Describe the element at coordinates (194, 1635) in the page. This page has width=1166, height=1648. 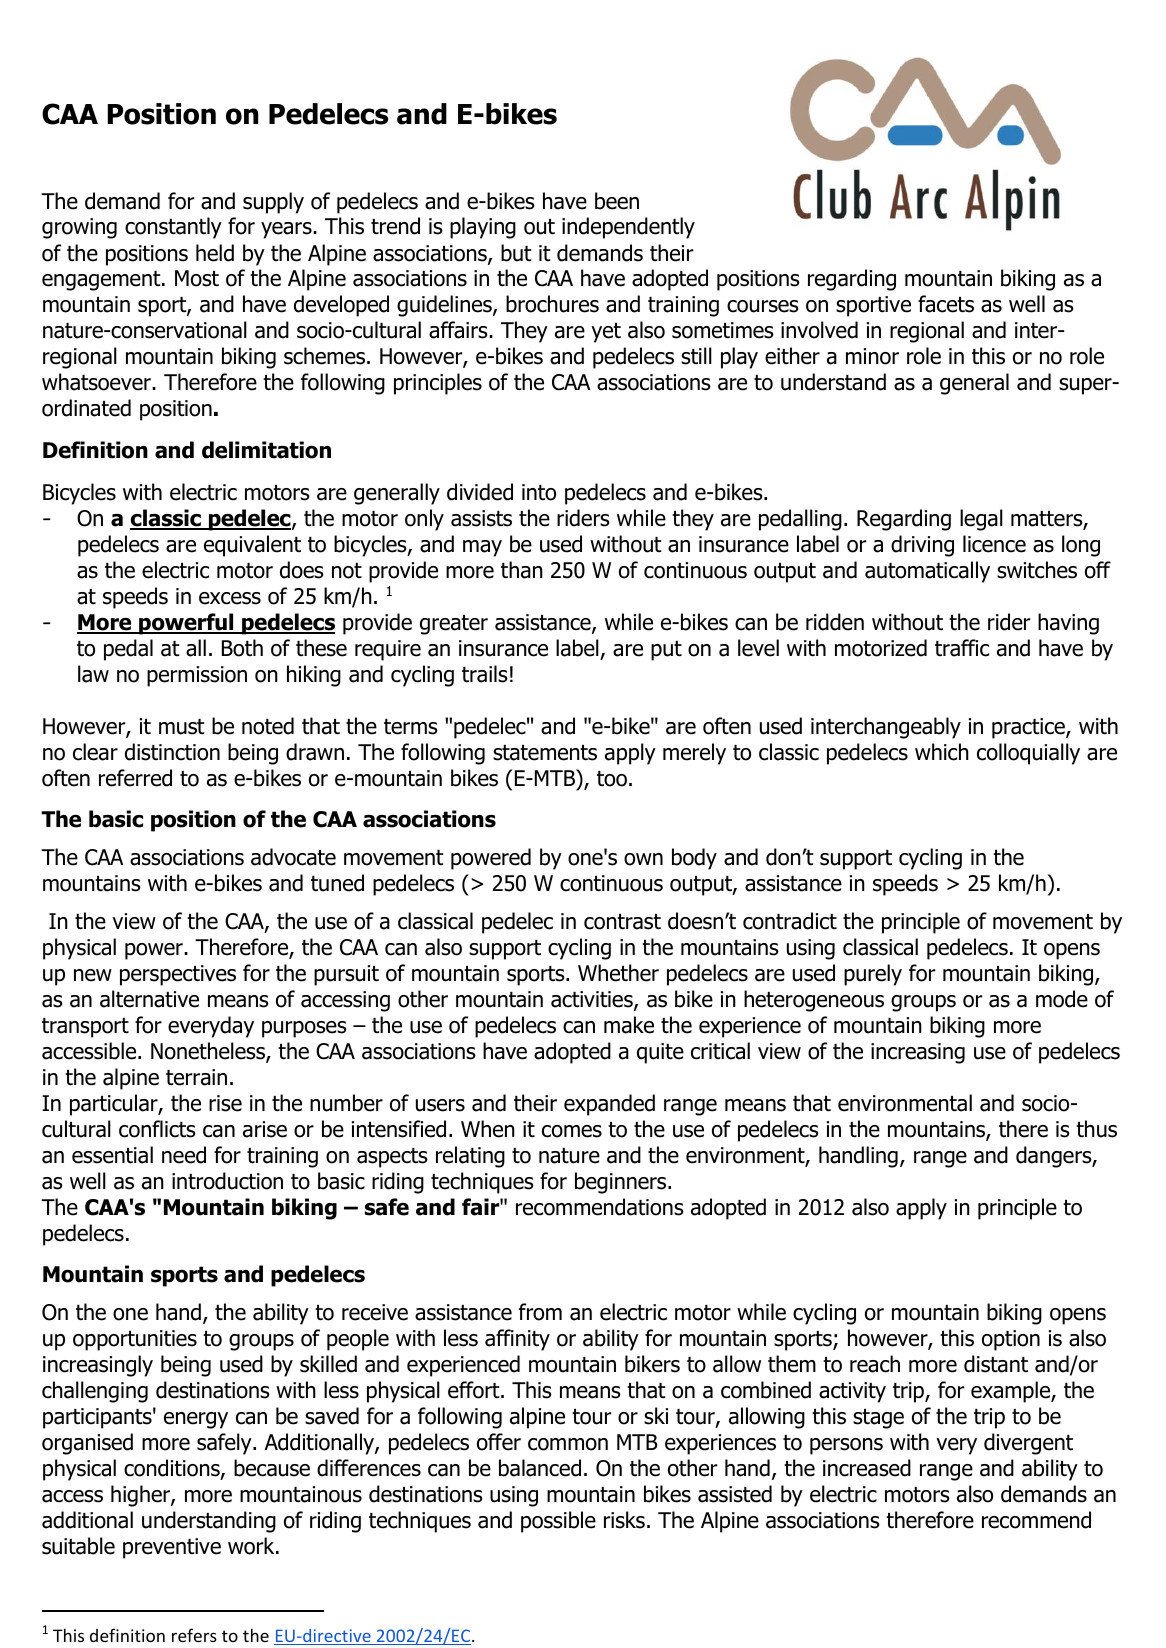
I see `refers` at that location.
